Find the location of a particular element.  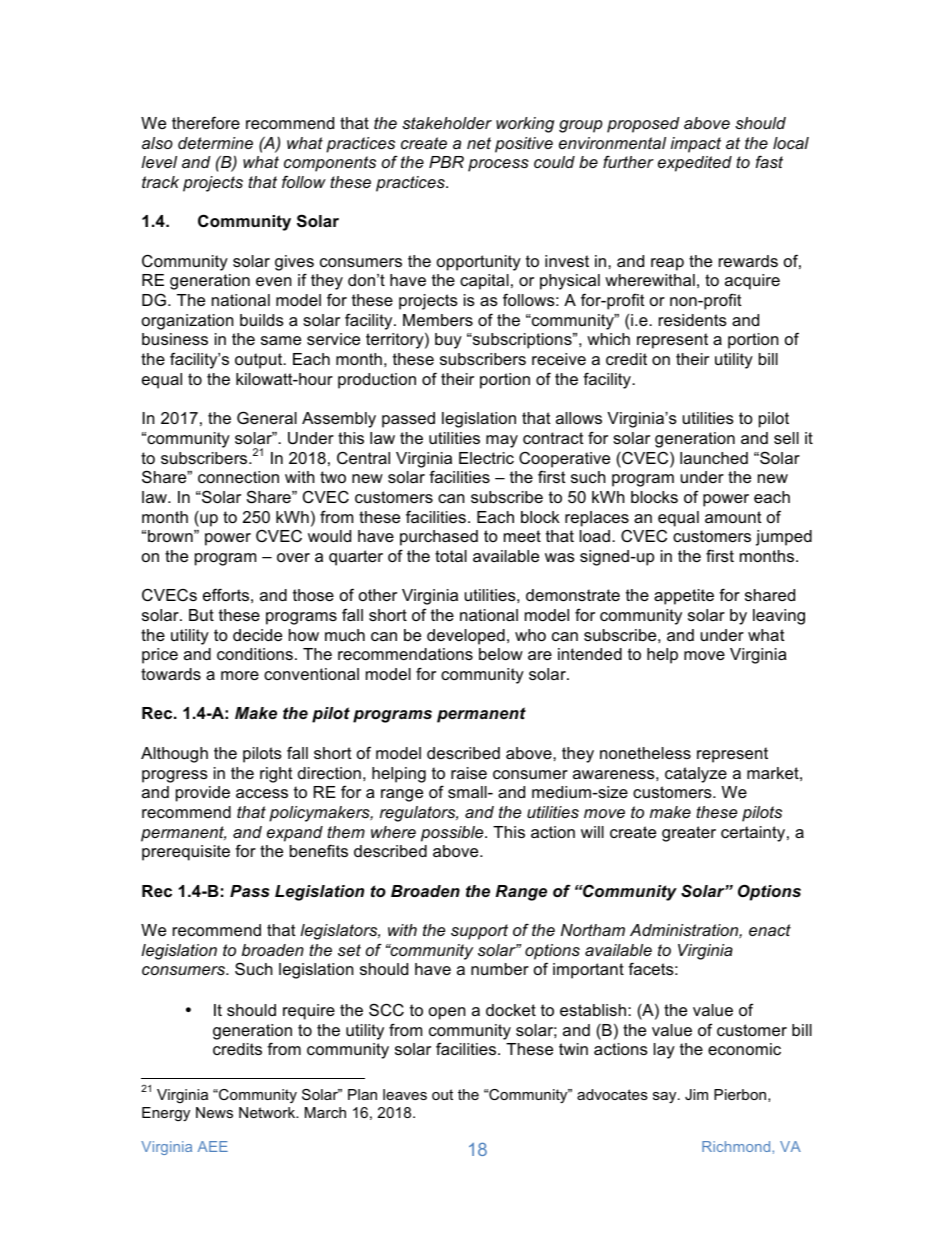

determine is located at coordinates (215, 143).
